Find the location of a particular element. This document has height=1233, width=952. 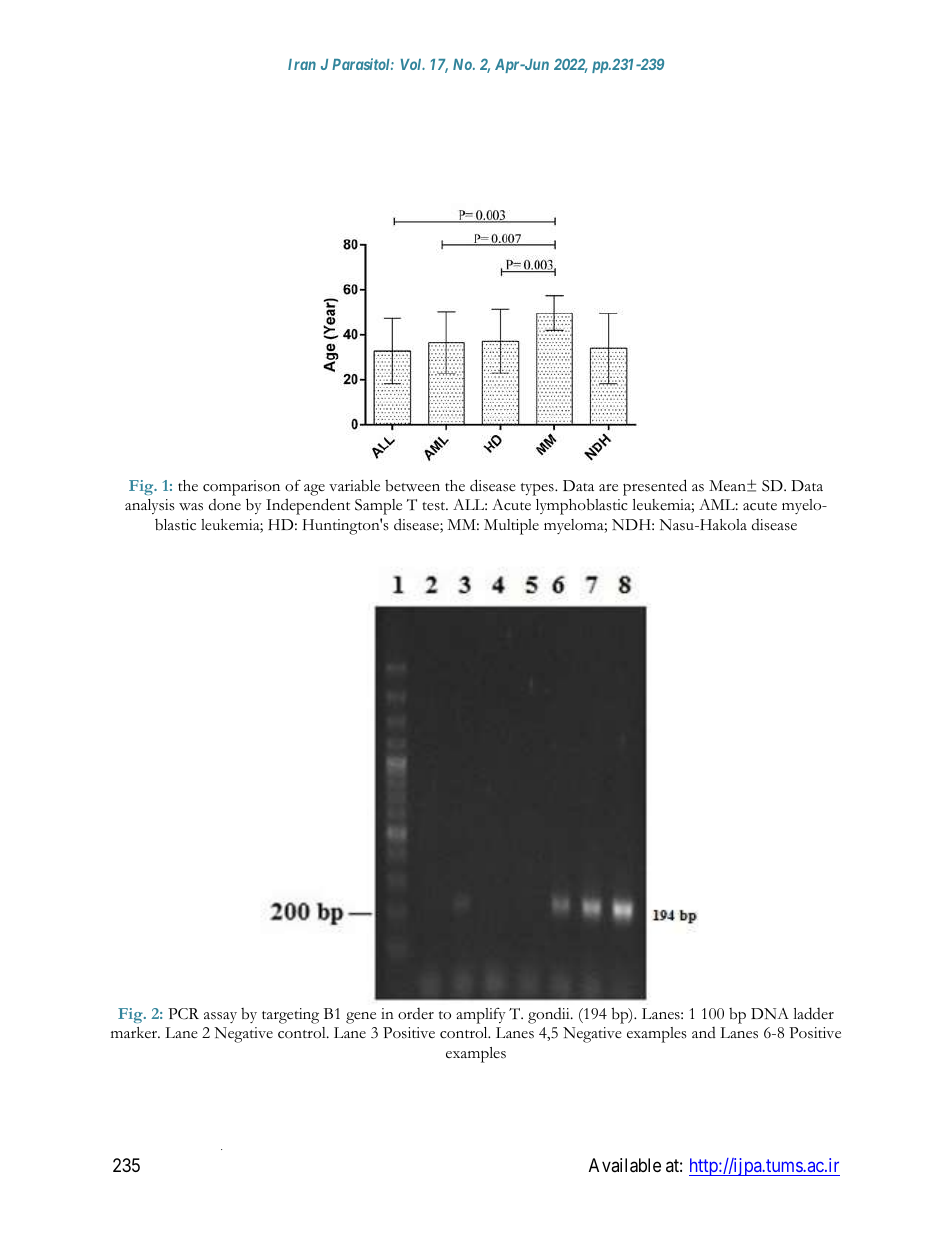

PCR is located at coordinates (183, 1014).
